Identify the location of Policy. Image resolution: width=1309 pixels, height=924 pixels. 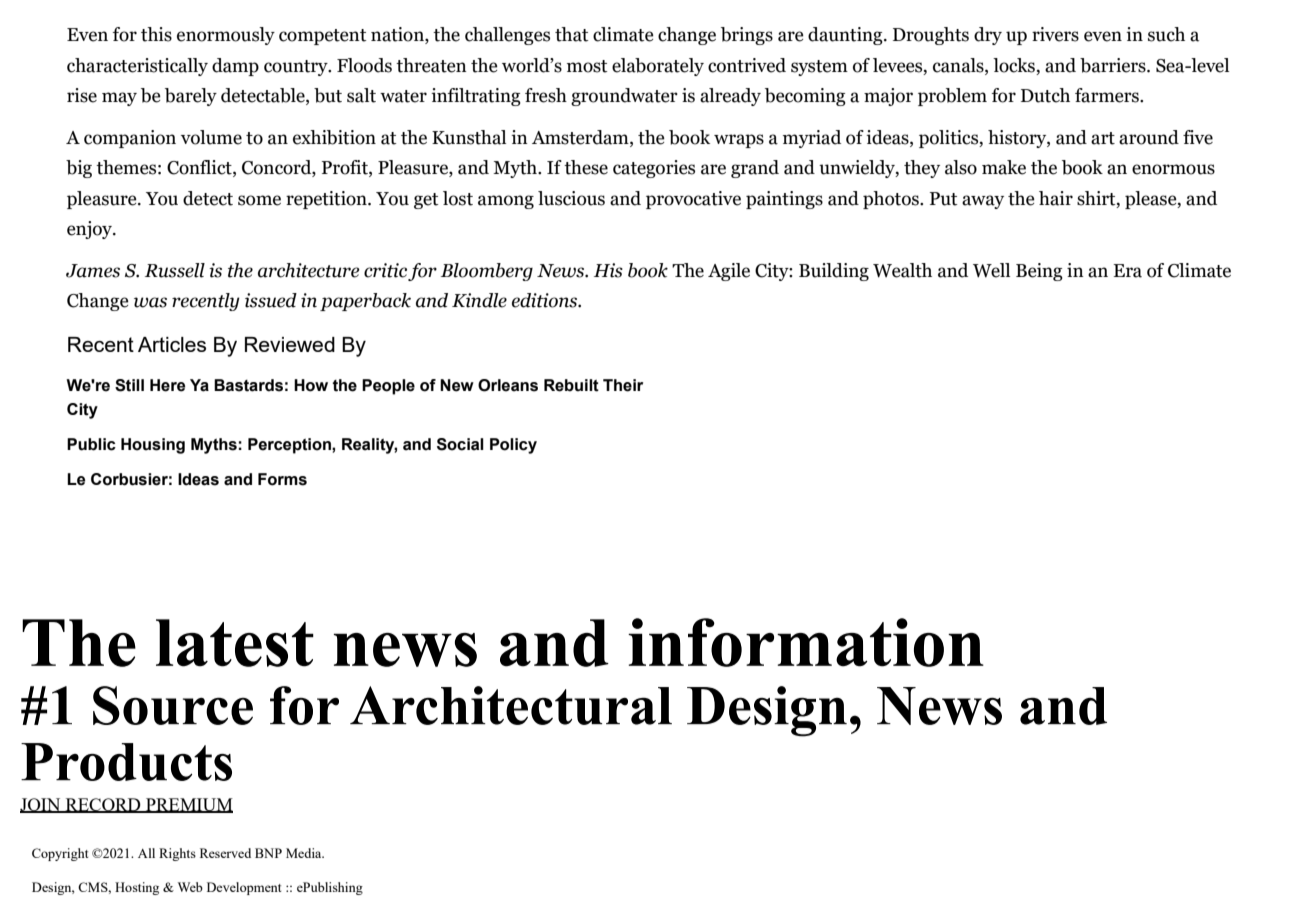
(513, 446).
